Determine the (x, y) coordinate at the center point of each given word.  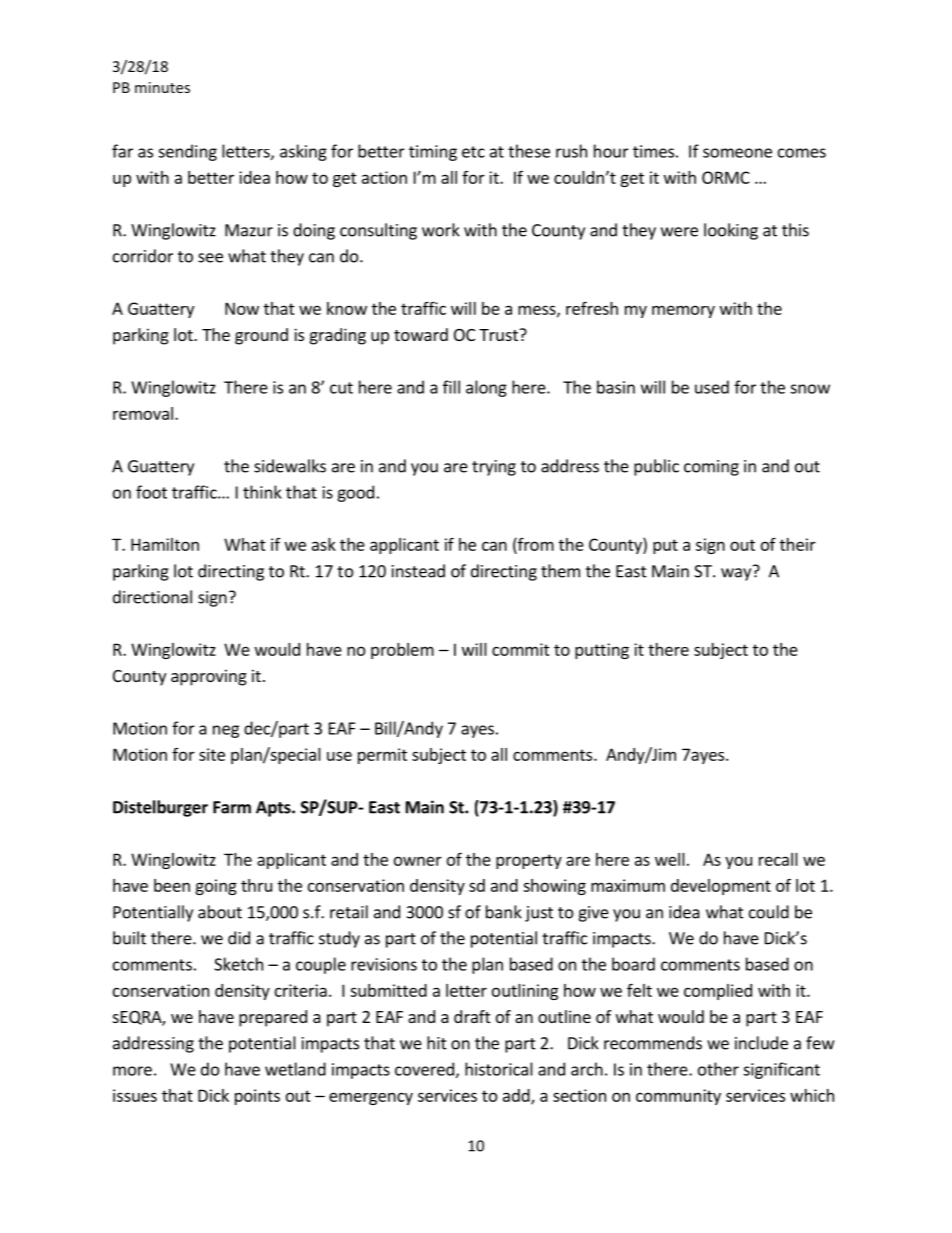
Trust (499, 335)
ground (261, 336)
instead (418, 571)
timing (433, 153)
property (529, 861)
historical (499, 1069)
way (737, 573)
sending (187, 152)
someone (737, 153)
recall (778, 859)
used (712, 387)
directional (152, 597)
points (257, 1097)
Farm (232, 807)
